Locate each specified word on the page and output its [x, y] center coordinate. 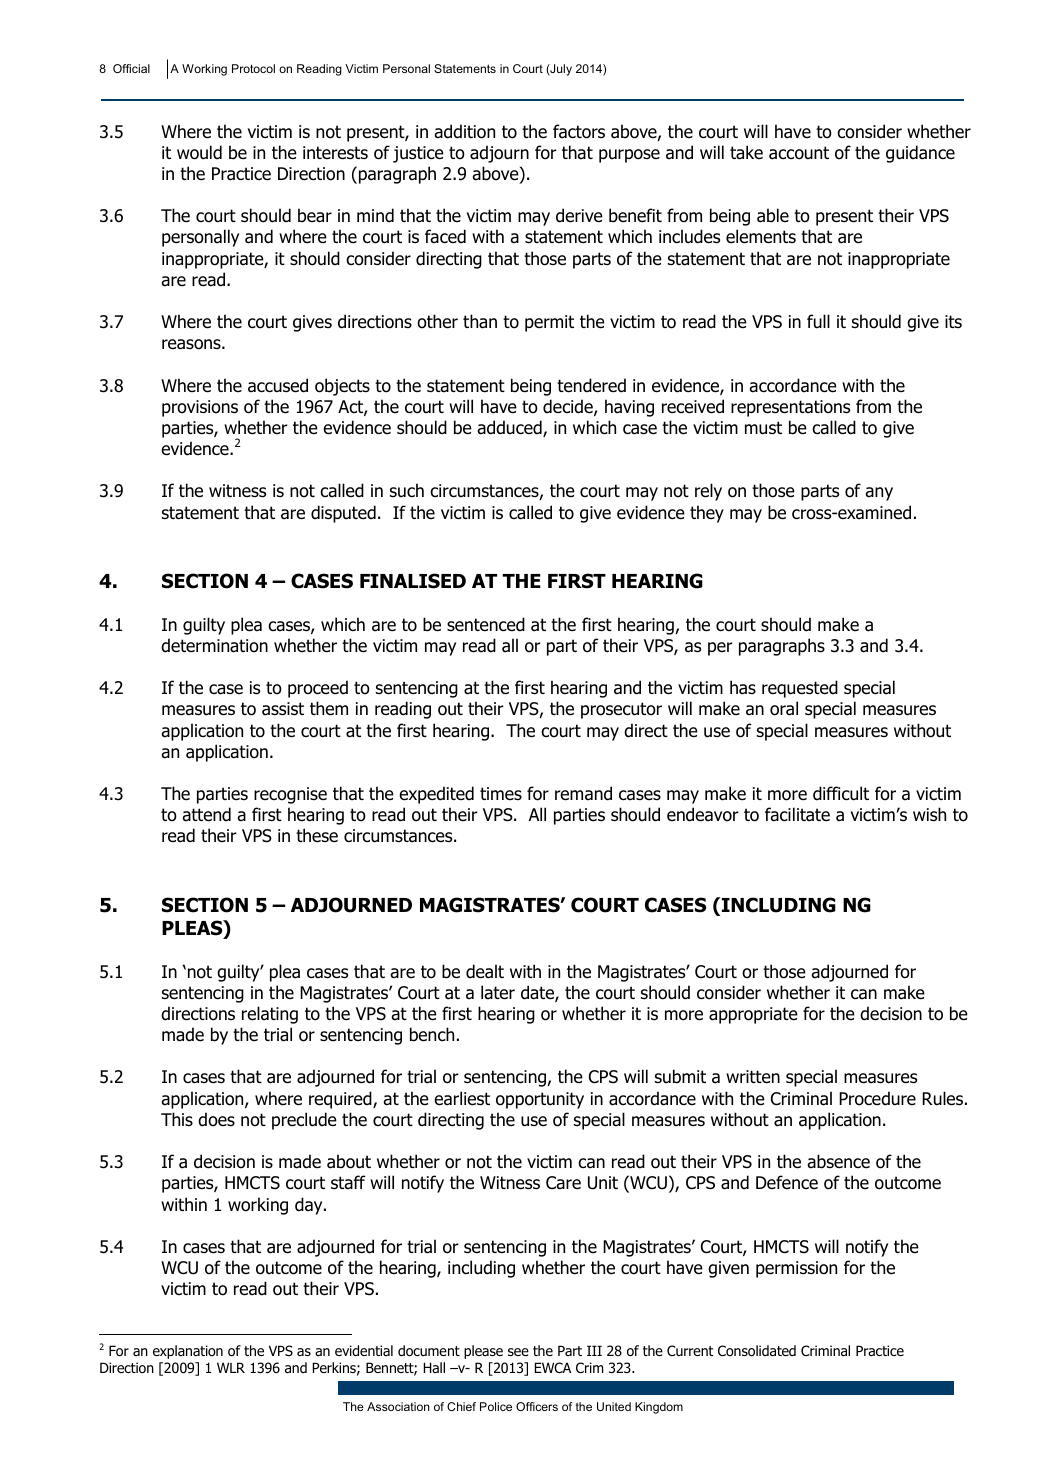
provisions [200, 408]
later [498, 992]
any [879, 494]
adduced [510, 428]
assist [283, 709]
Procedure [877, 1098]
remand [583, 793]
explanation [188, 1352]
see [518, 1352]
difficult [841, 793]
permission [796, 1269]
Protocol [253, 68]
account [799, 153]
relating [270, 1015]
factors [579, 131]
